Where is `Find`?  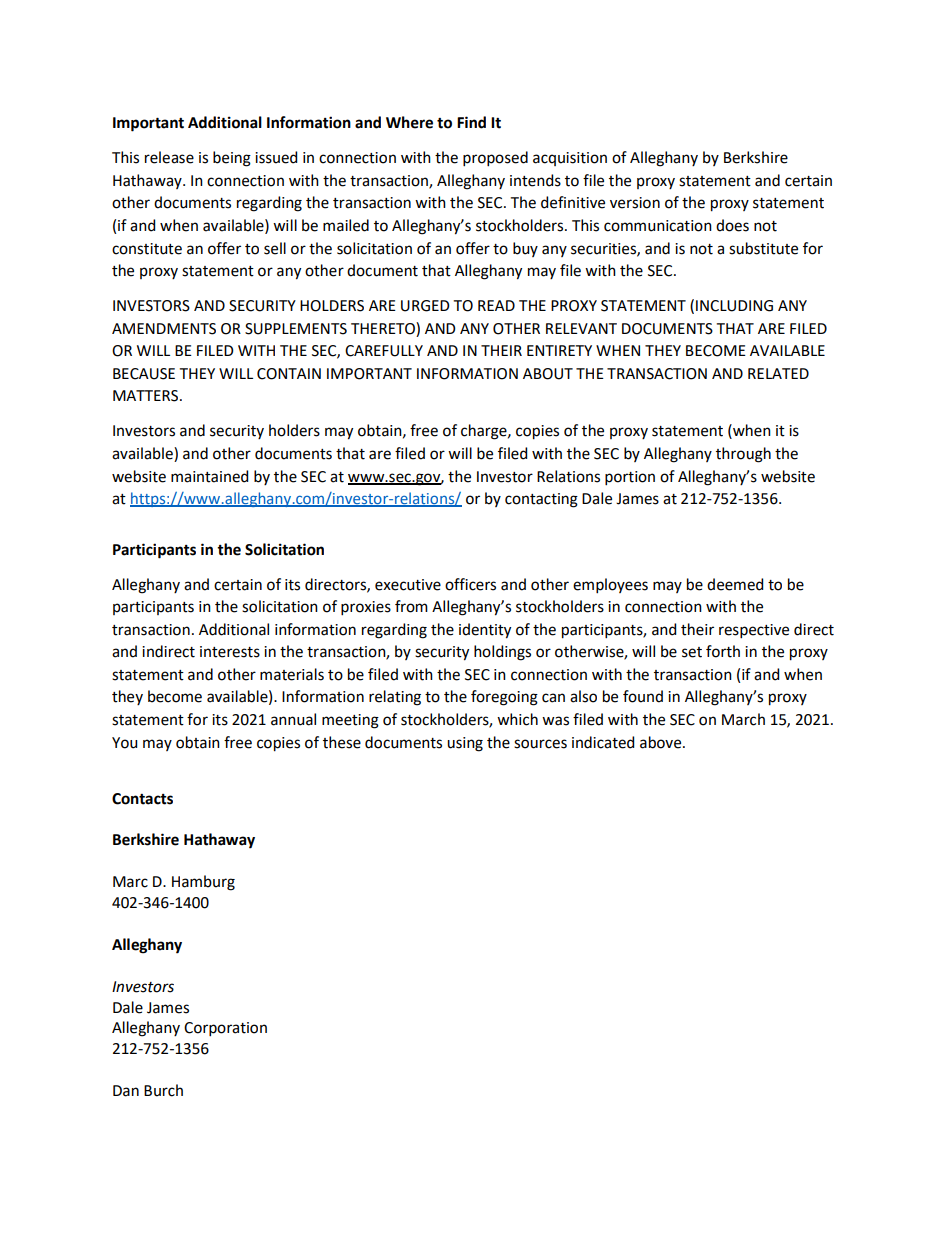 Find is located at coordinates (471, 122).
